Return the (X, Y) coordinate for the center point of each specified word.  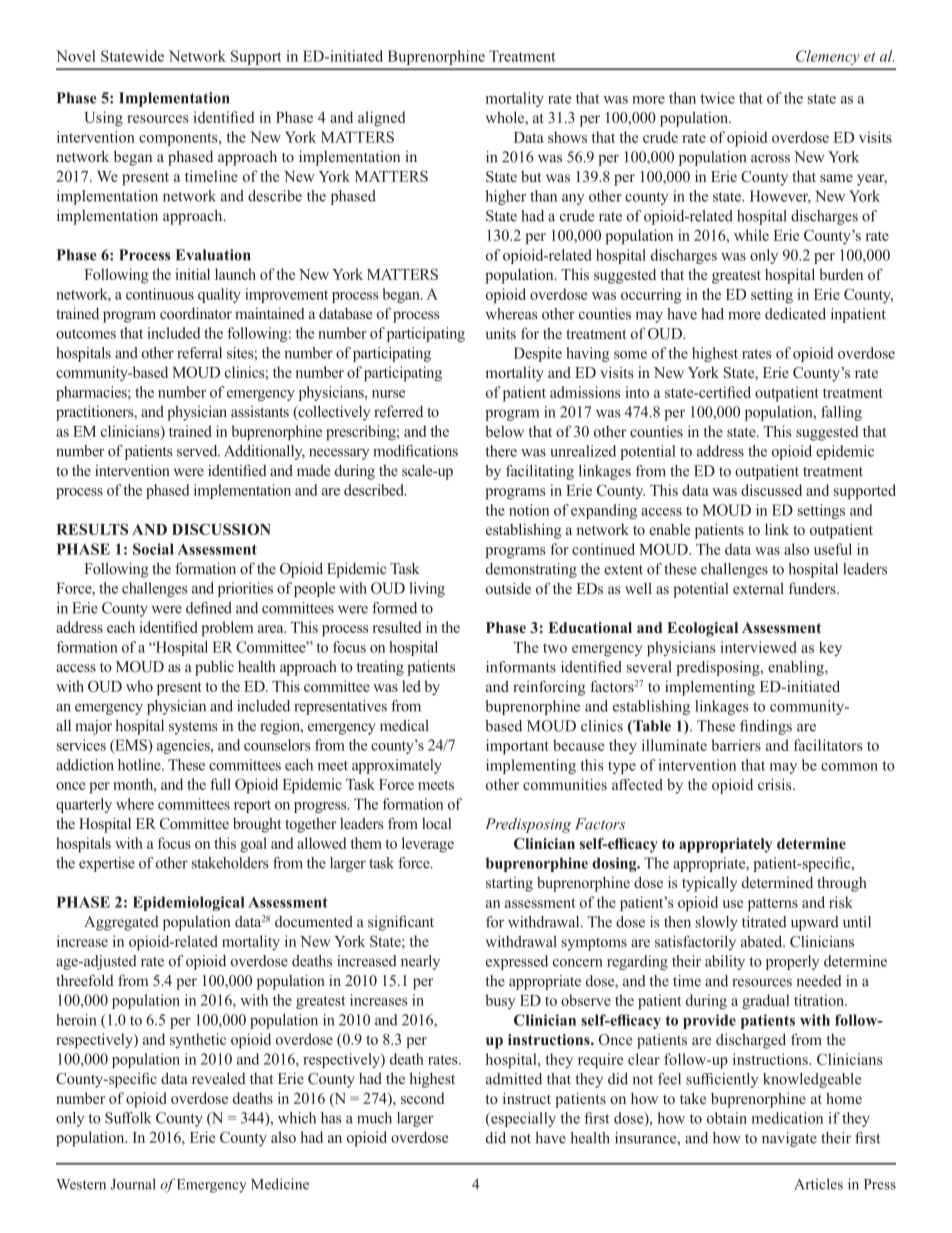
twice (717, 98)
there (501, 451)
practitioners (96, 413)
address (720, 451)
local (436, 823)
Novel (75, 56)
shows (567, 137)
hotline (140, 765)
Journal (133, 1184)
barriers (736, 745)
